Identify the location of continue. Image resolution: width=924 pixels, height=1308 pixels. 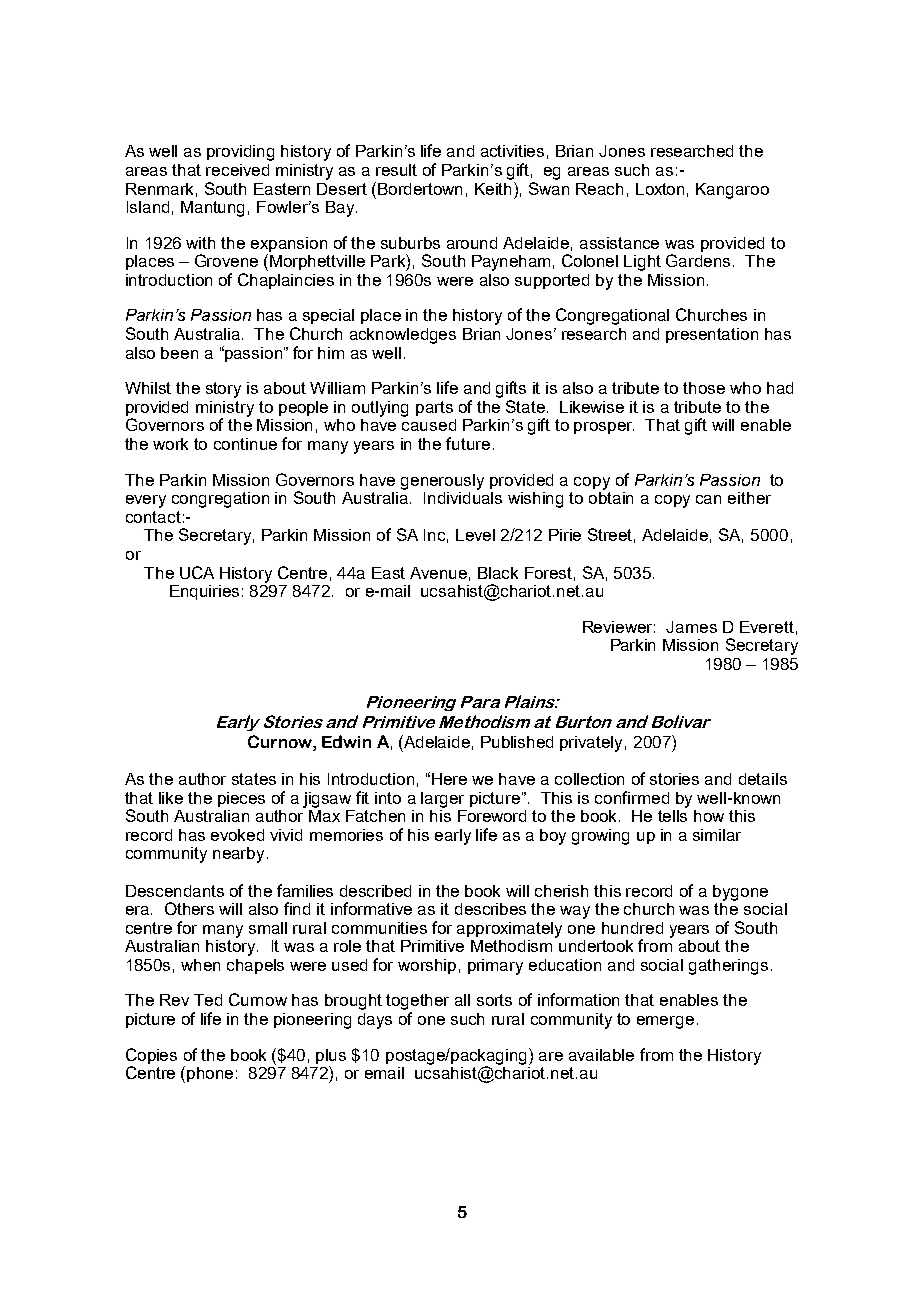
(245, 444).
